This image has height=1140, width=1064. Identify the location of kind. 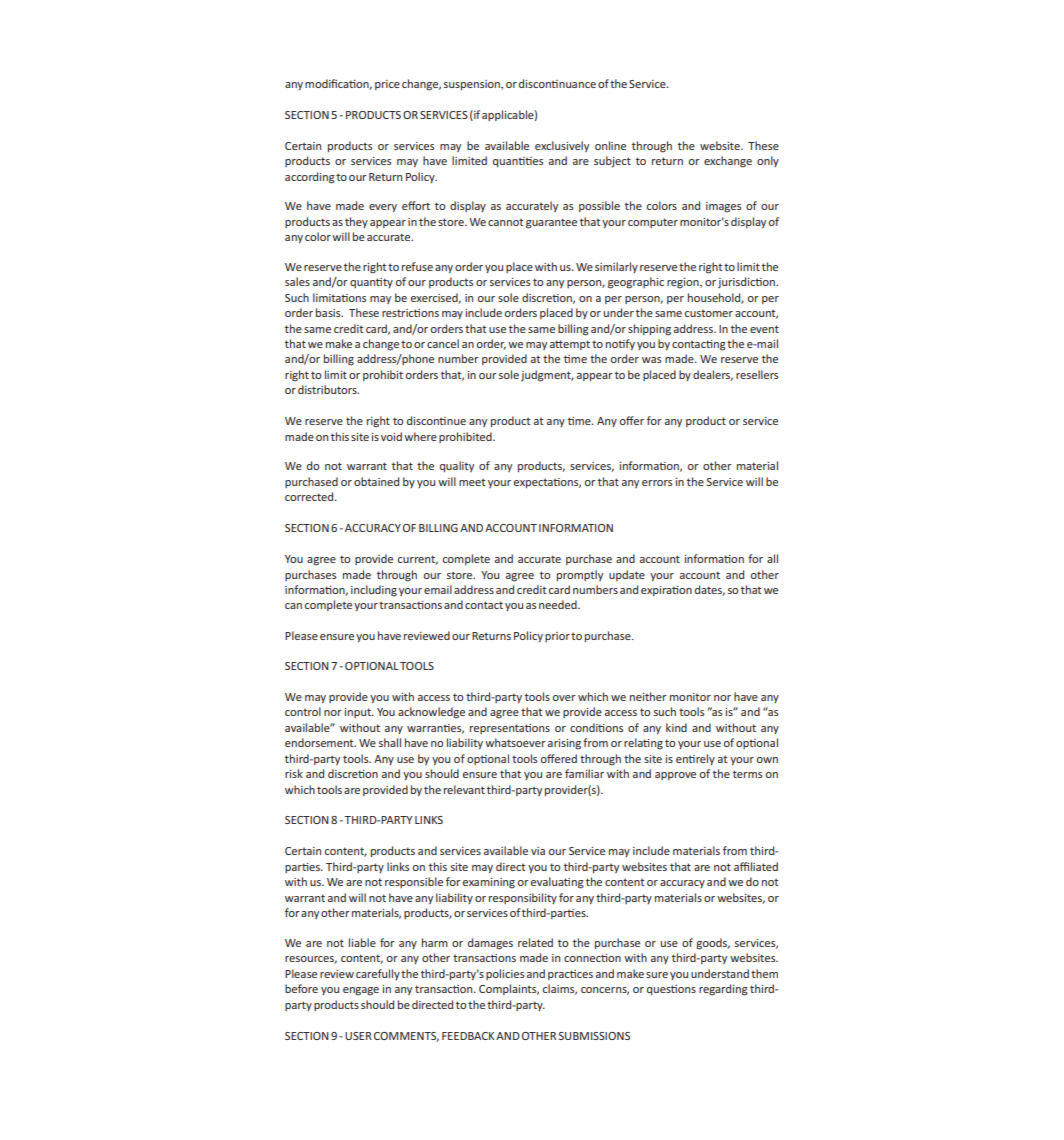
(676, 727).
